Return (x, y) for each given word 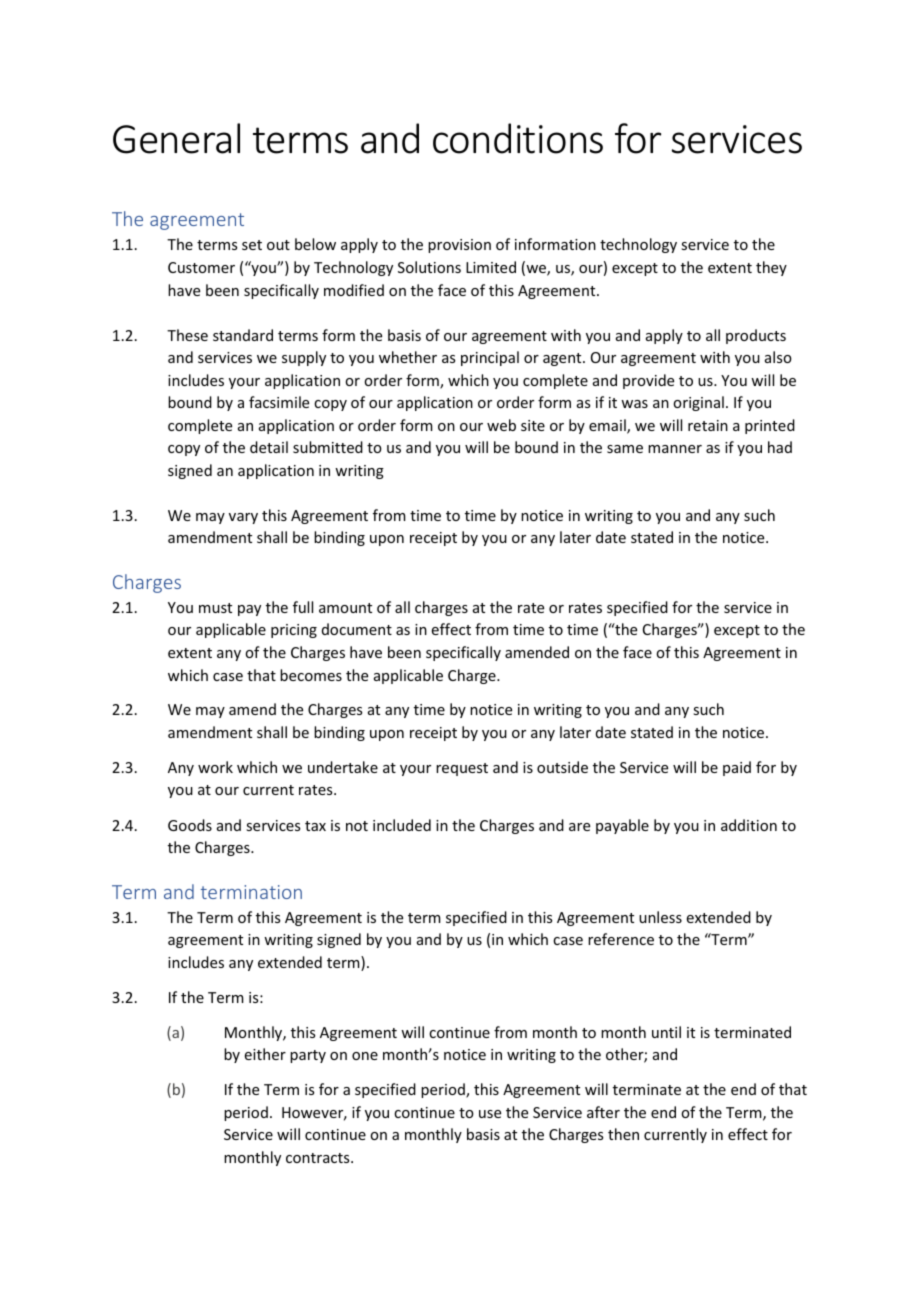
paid (737, 768)
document (357, 629)
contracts (319, 1158)
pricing (294, 631)
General (176, 138)
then (623, 1134)
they (771, 268)
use (490, 1114)
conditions (518, 138)
